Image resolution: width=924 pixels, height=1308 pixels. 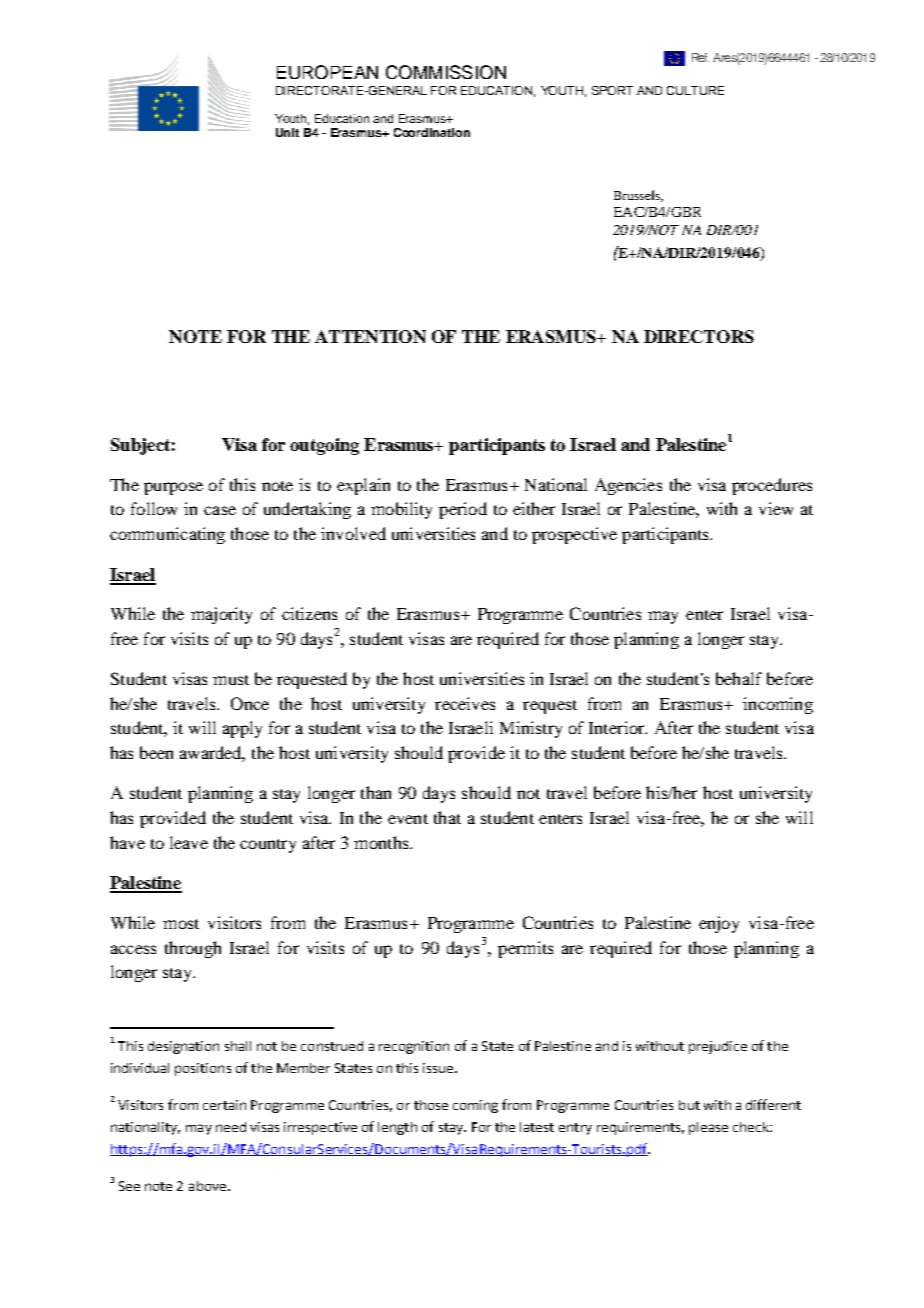 What do you see at coordinates (221, 615) in the image?
I see `majority` at bounding box center [221, 615].
